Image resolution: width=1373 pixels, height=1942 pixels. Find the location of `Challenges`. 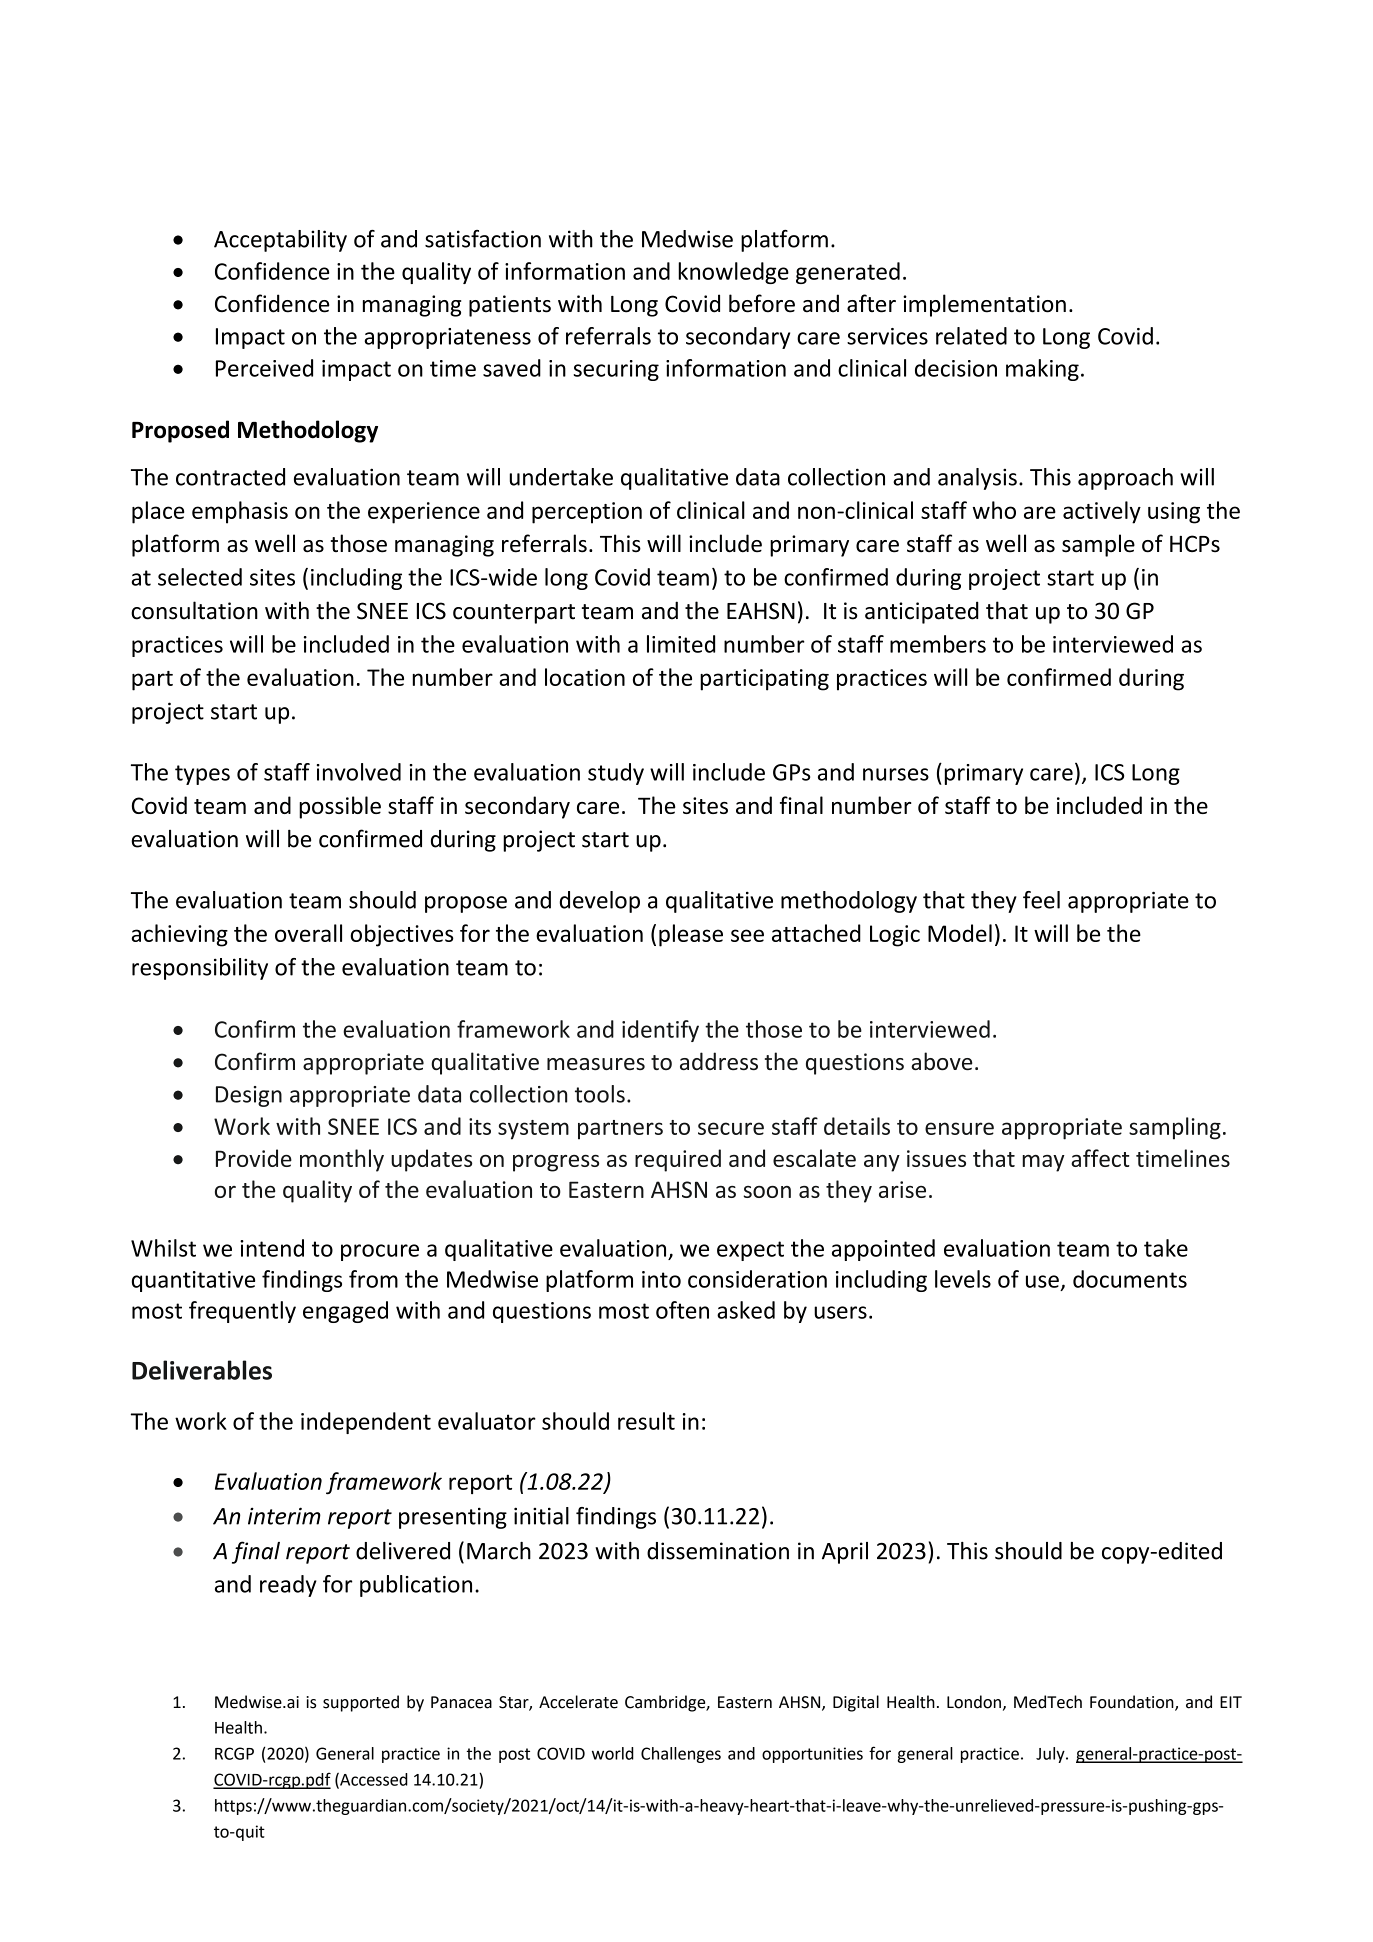

Challenges is located at coordinates (681, 1755).
